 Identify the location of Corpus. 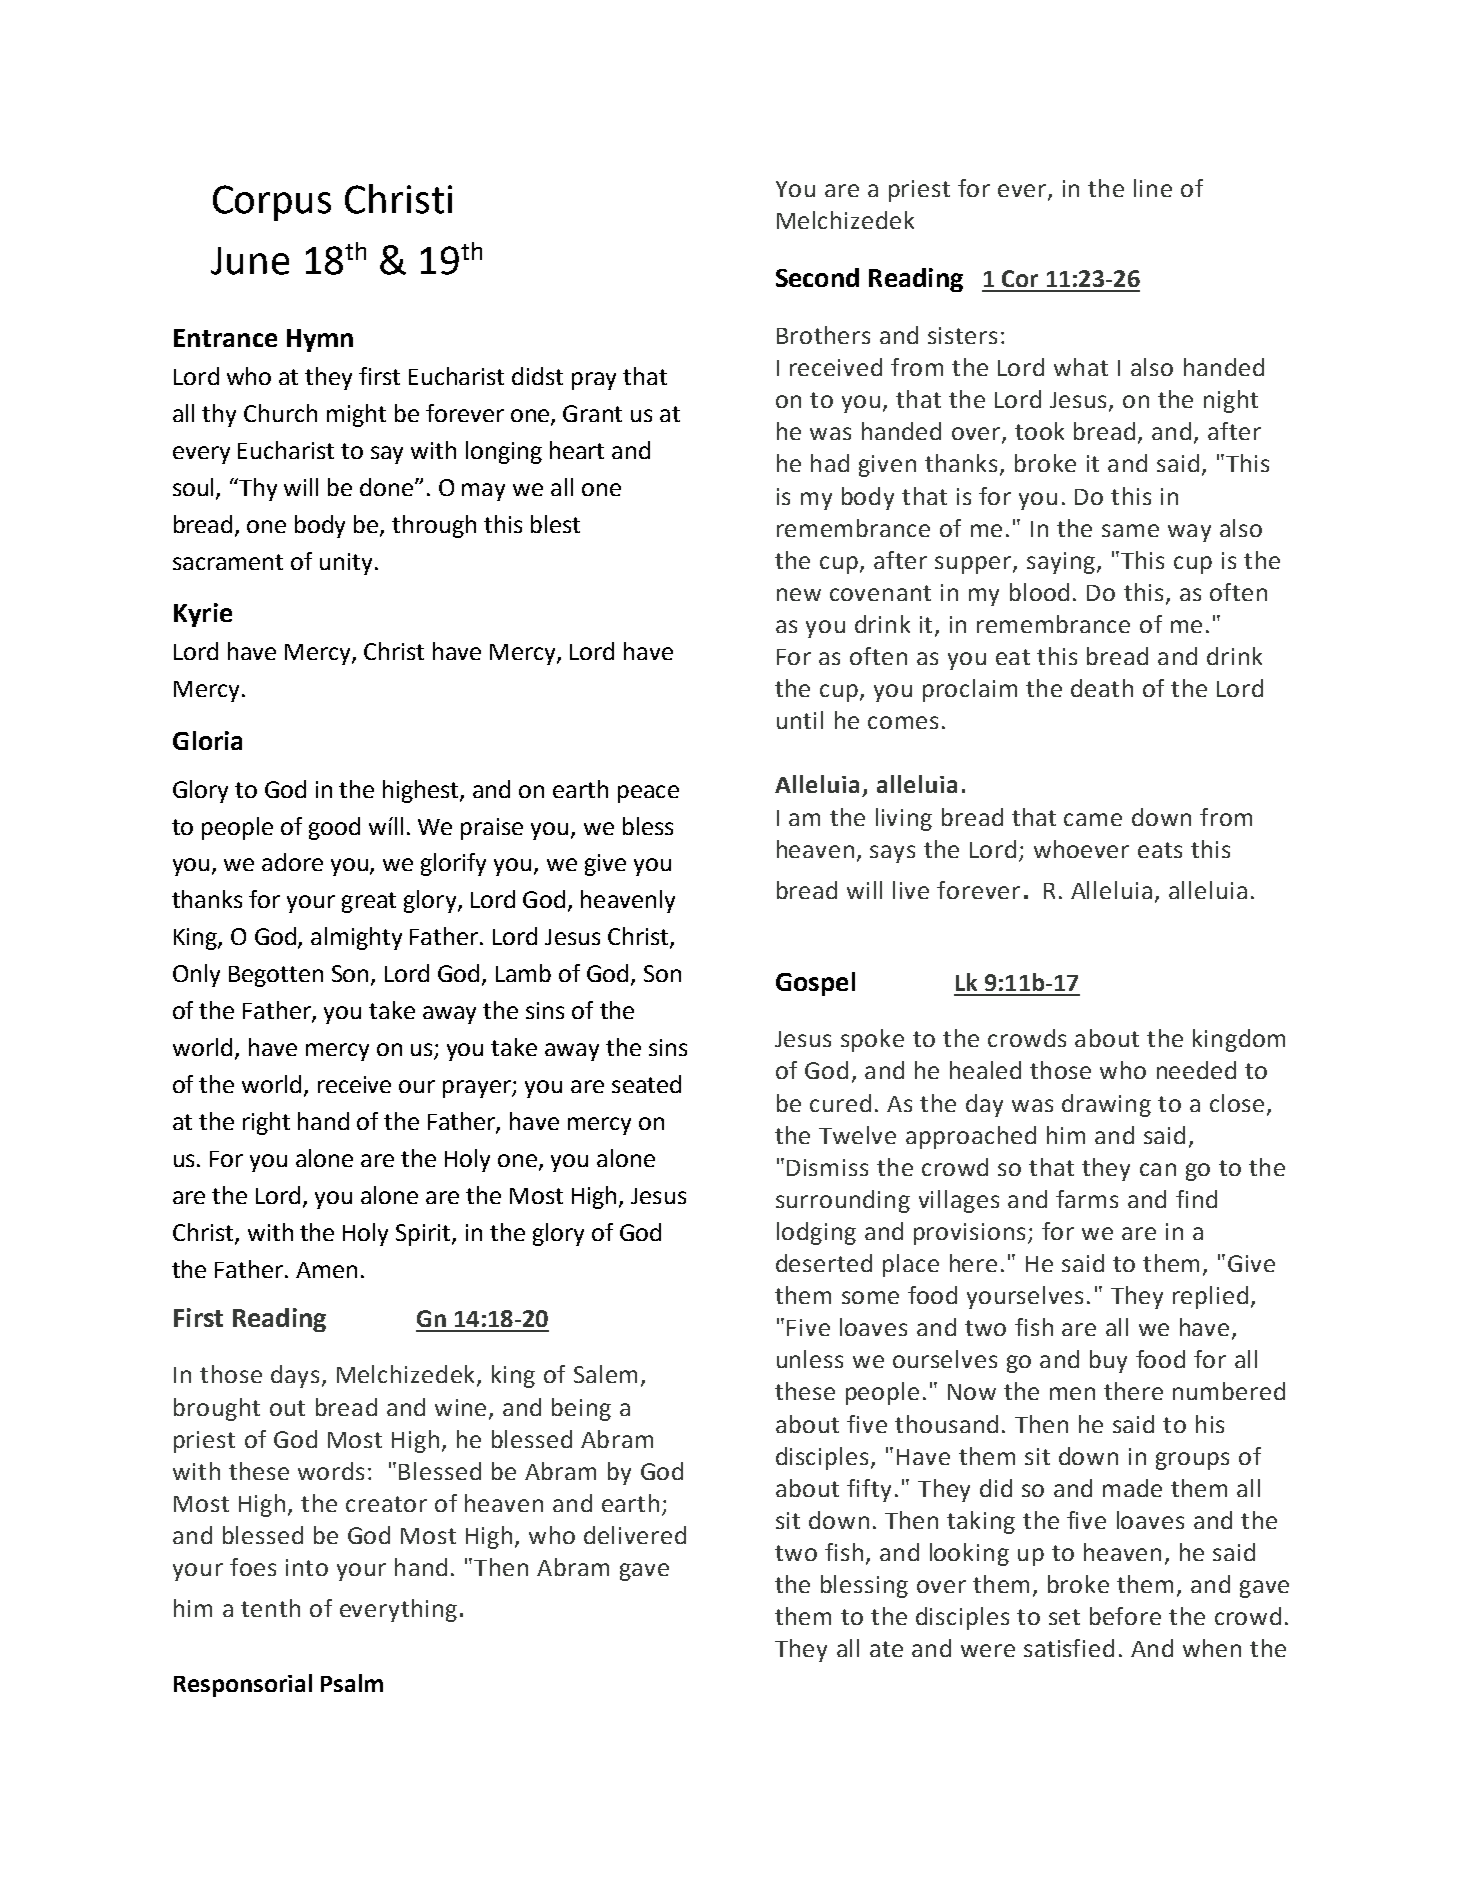
(272, 203).
